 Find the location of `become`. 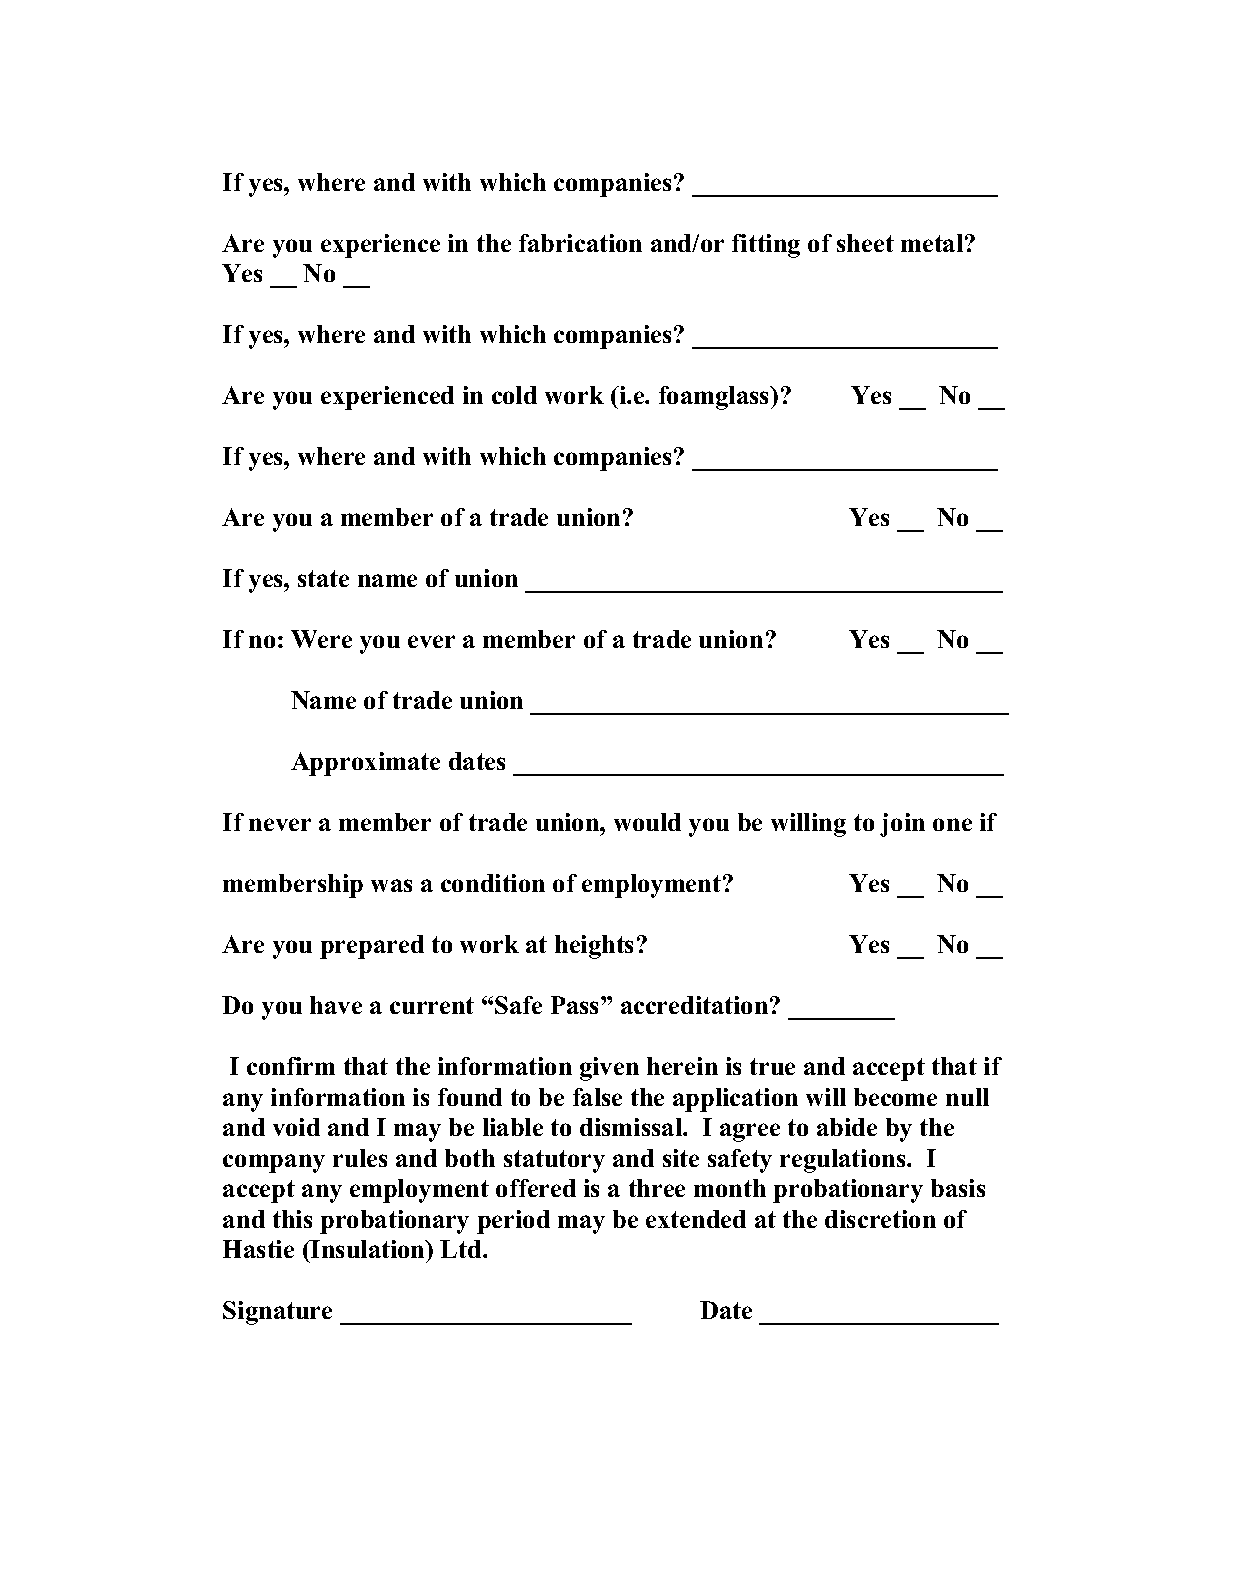

become is located at coordinates (895, 1097).
